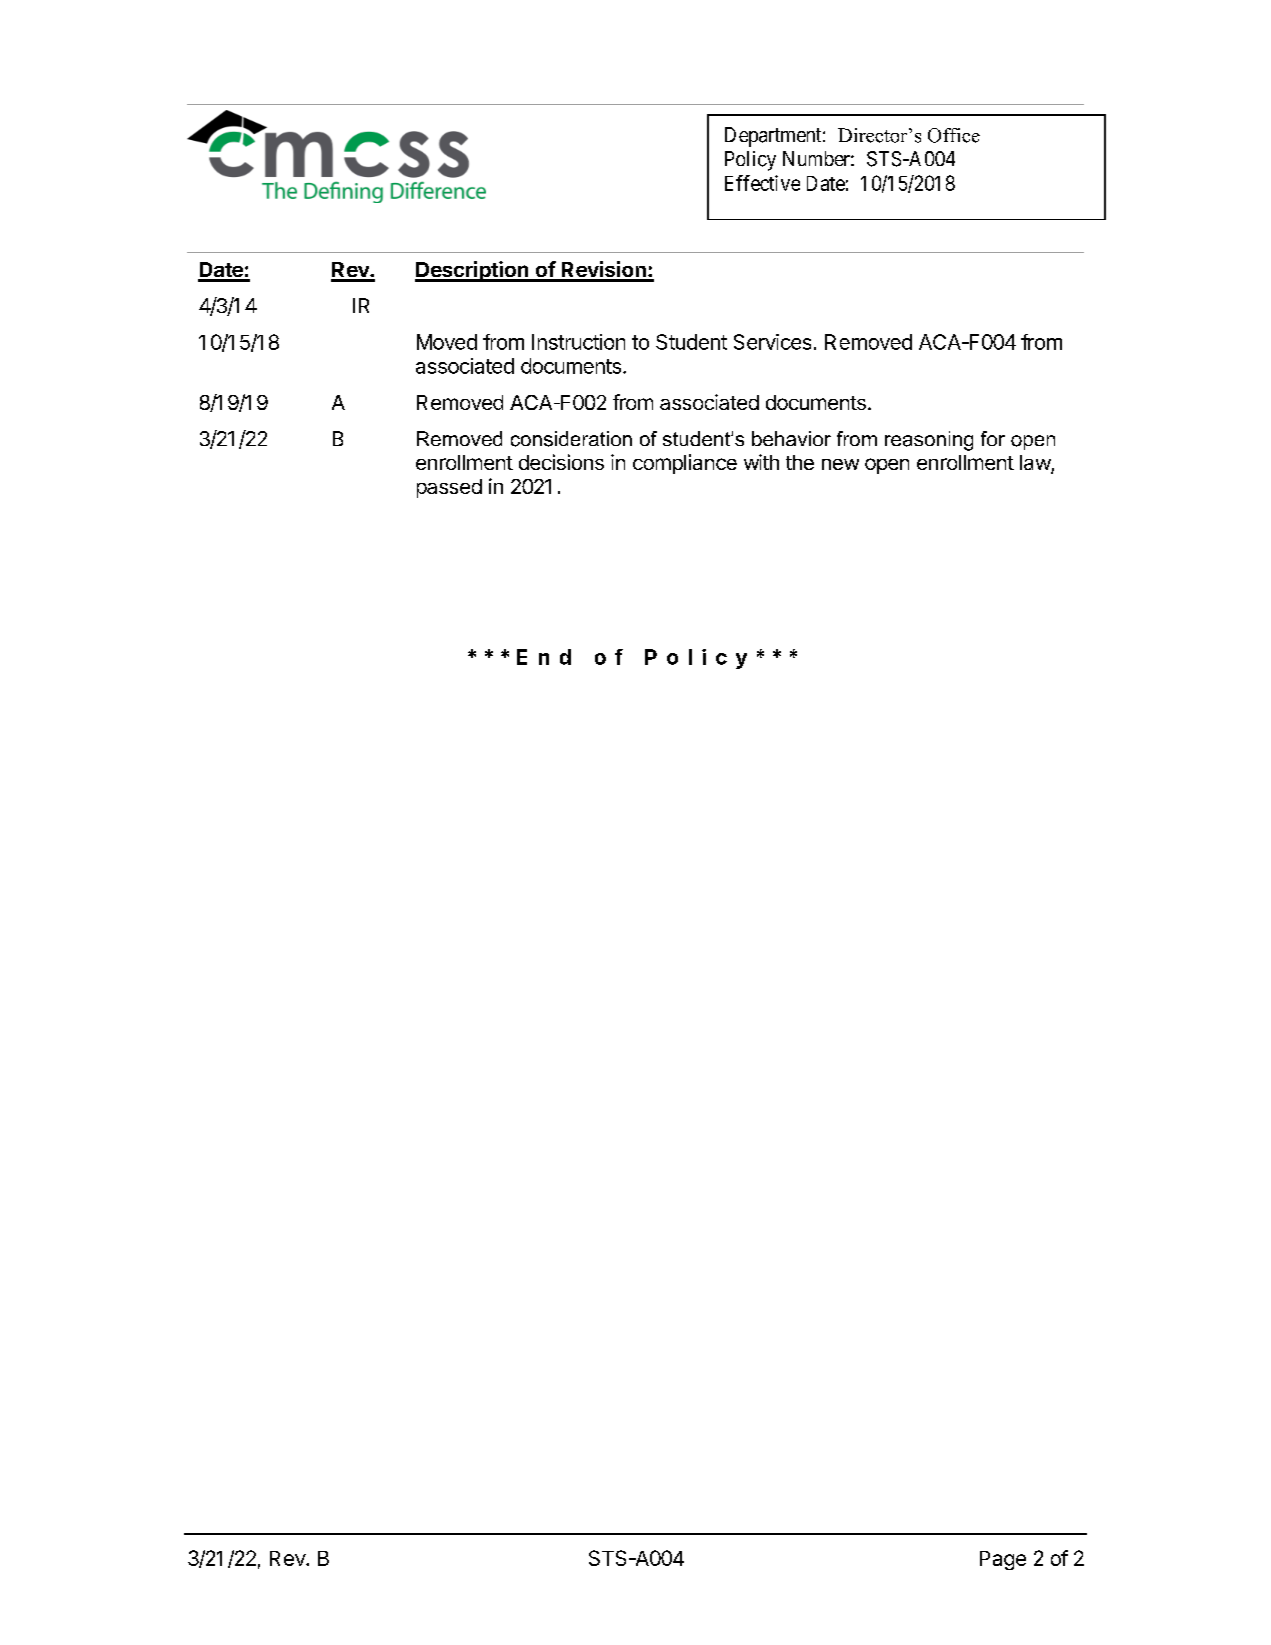 This screenshot has height=1645, width=1271. What do you see at coordinates (750, 161) in the screenshot?
I see `Policy` at bounding box center [750, 161].
